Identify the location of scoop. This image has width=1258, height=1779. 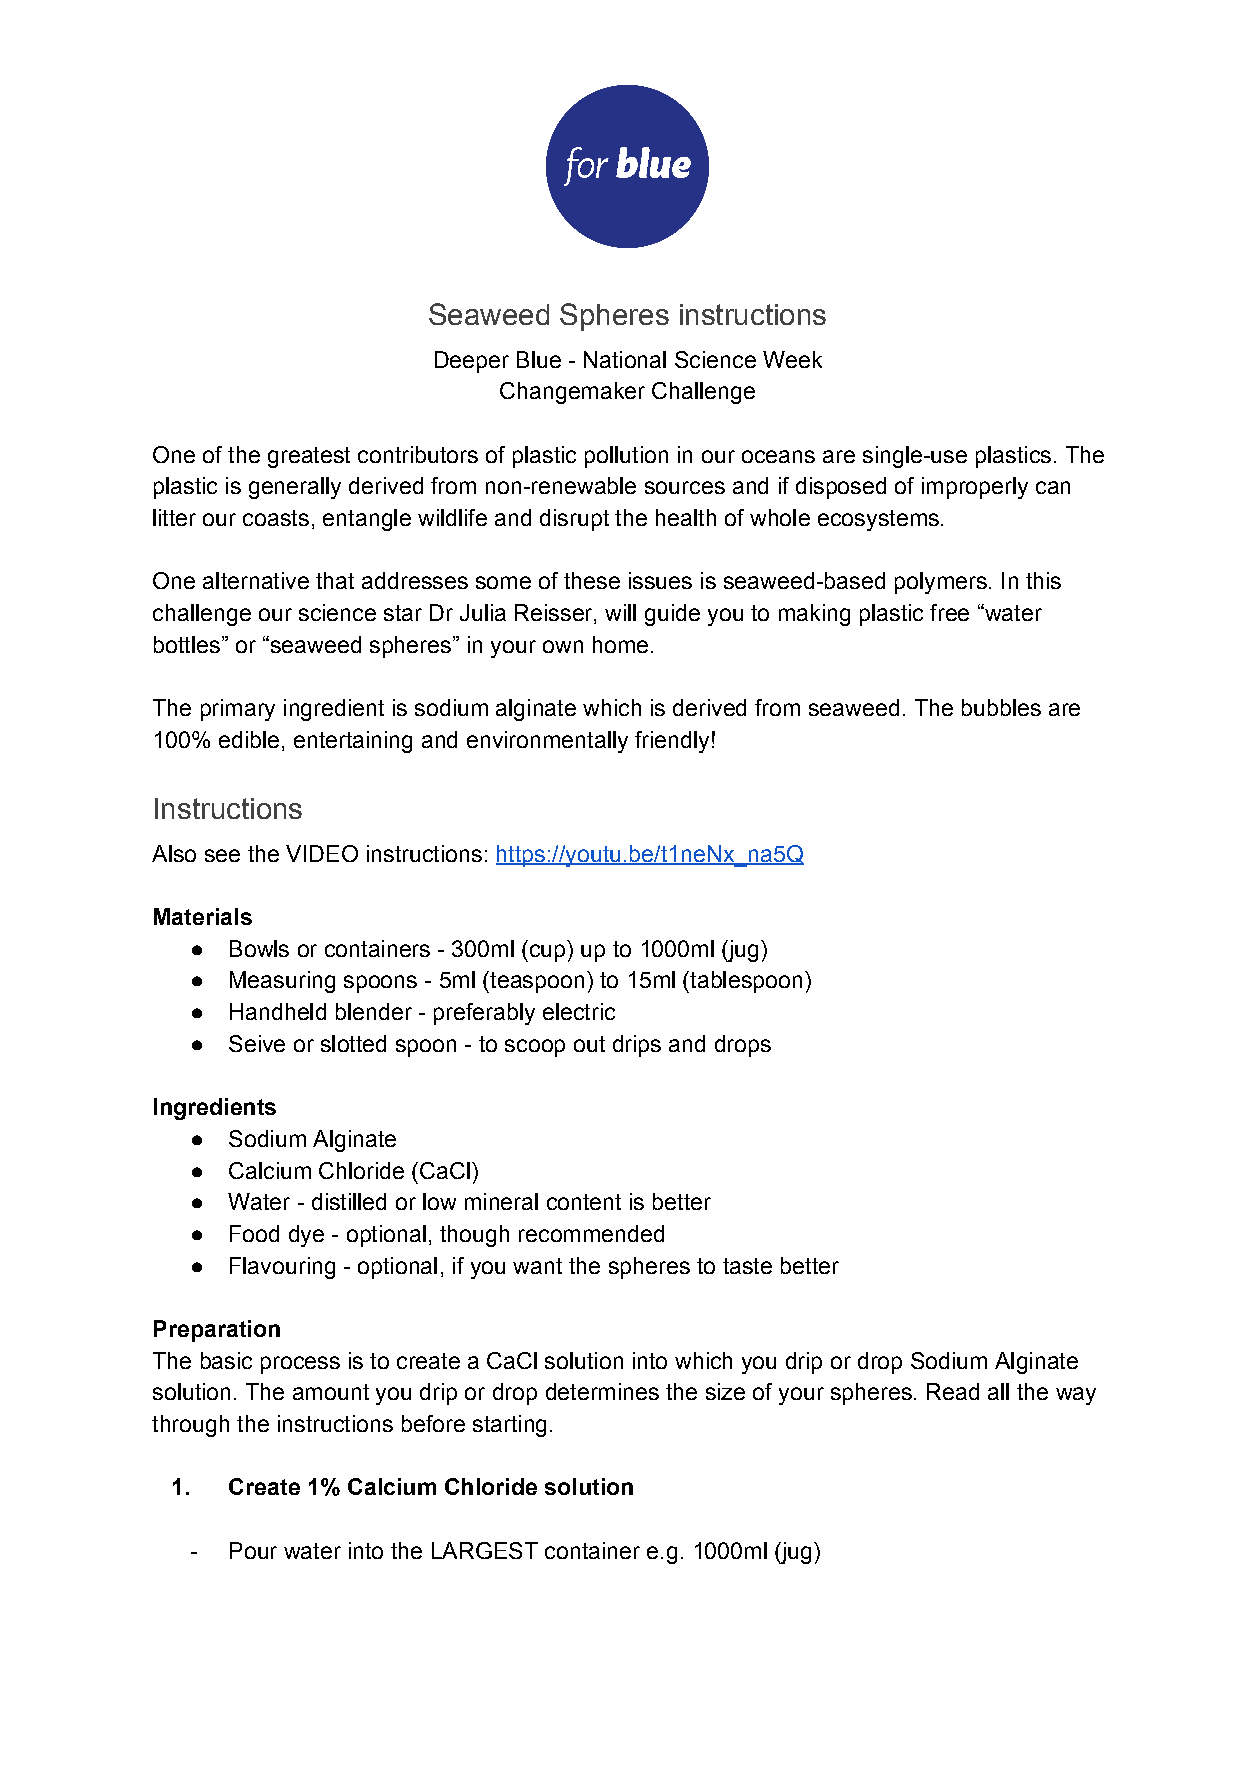
(535, 1048).
